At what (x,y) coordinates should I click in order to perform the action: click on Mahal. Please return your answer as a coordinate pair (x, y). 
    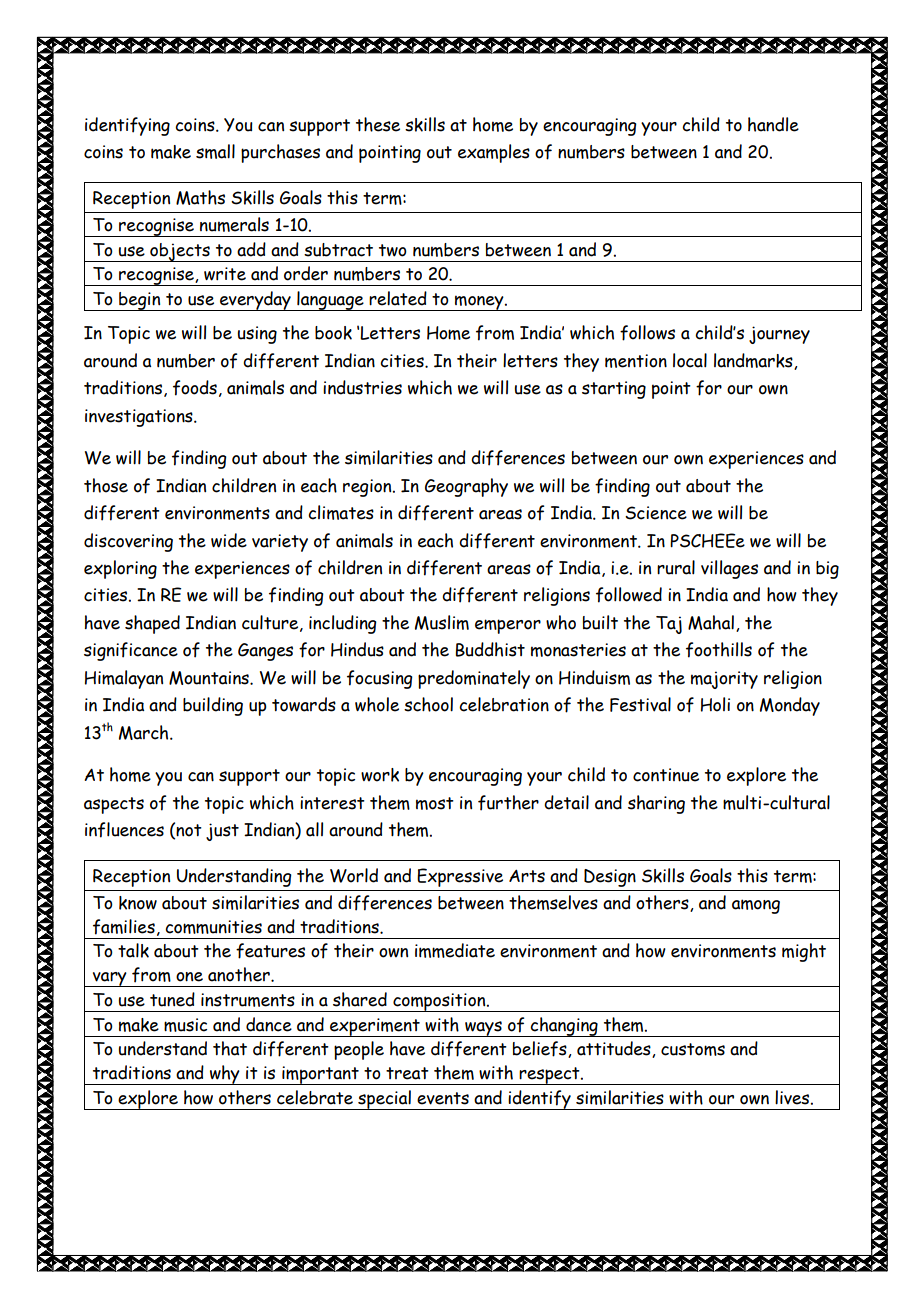
    Looking at the image, I should click on (711, 622).
